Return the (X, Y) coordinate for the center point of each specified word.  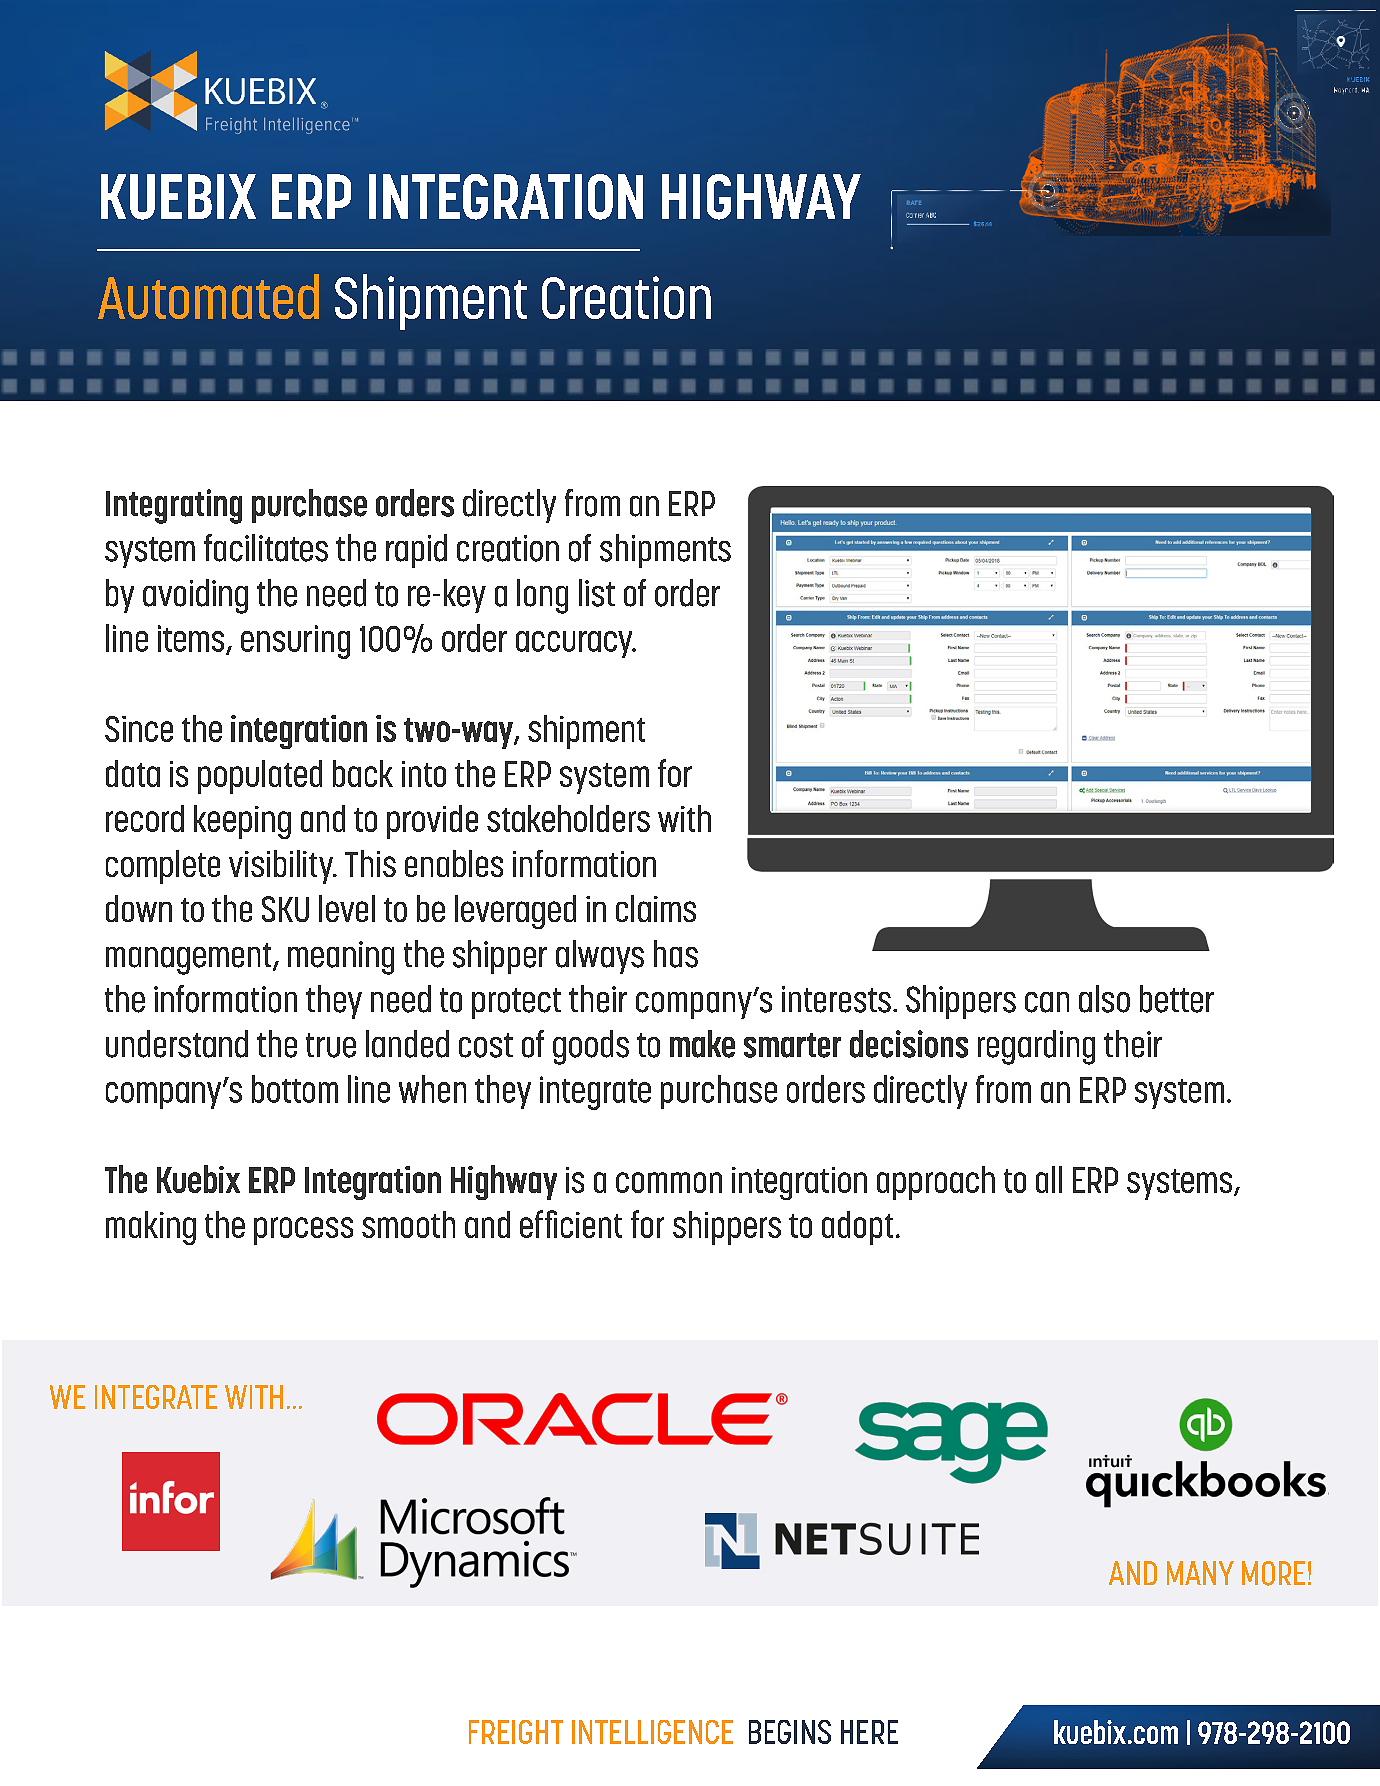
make (702, 1044)
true (331, 1045)
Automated (208, 296)
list (597, 593)
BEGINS (790, 1732)
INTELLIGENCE (652, 1732)
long (542, 596)
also (1104, 999)
